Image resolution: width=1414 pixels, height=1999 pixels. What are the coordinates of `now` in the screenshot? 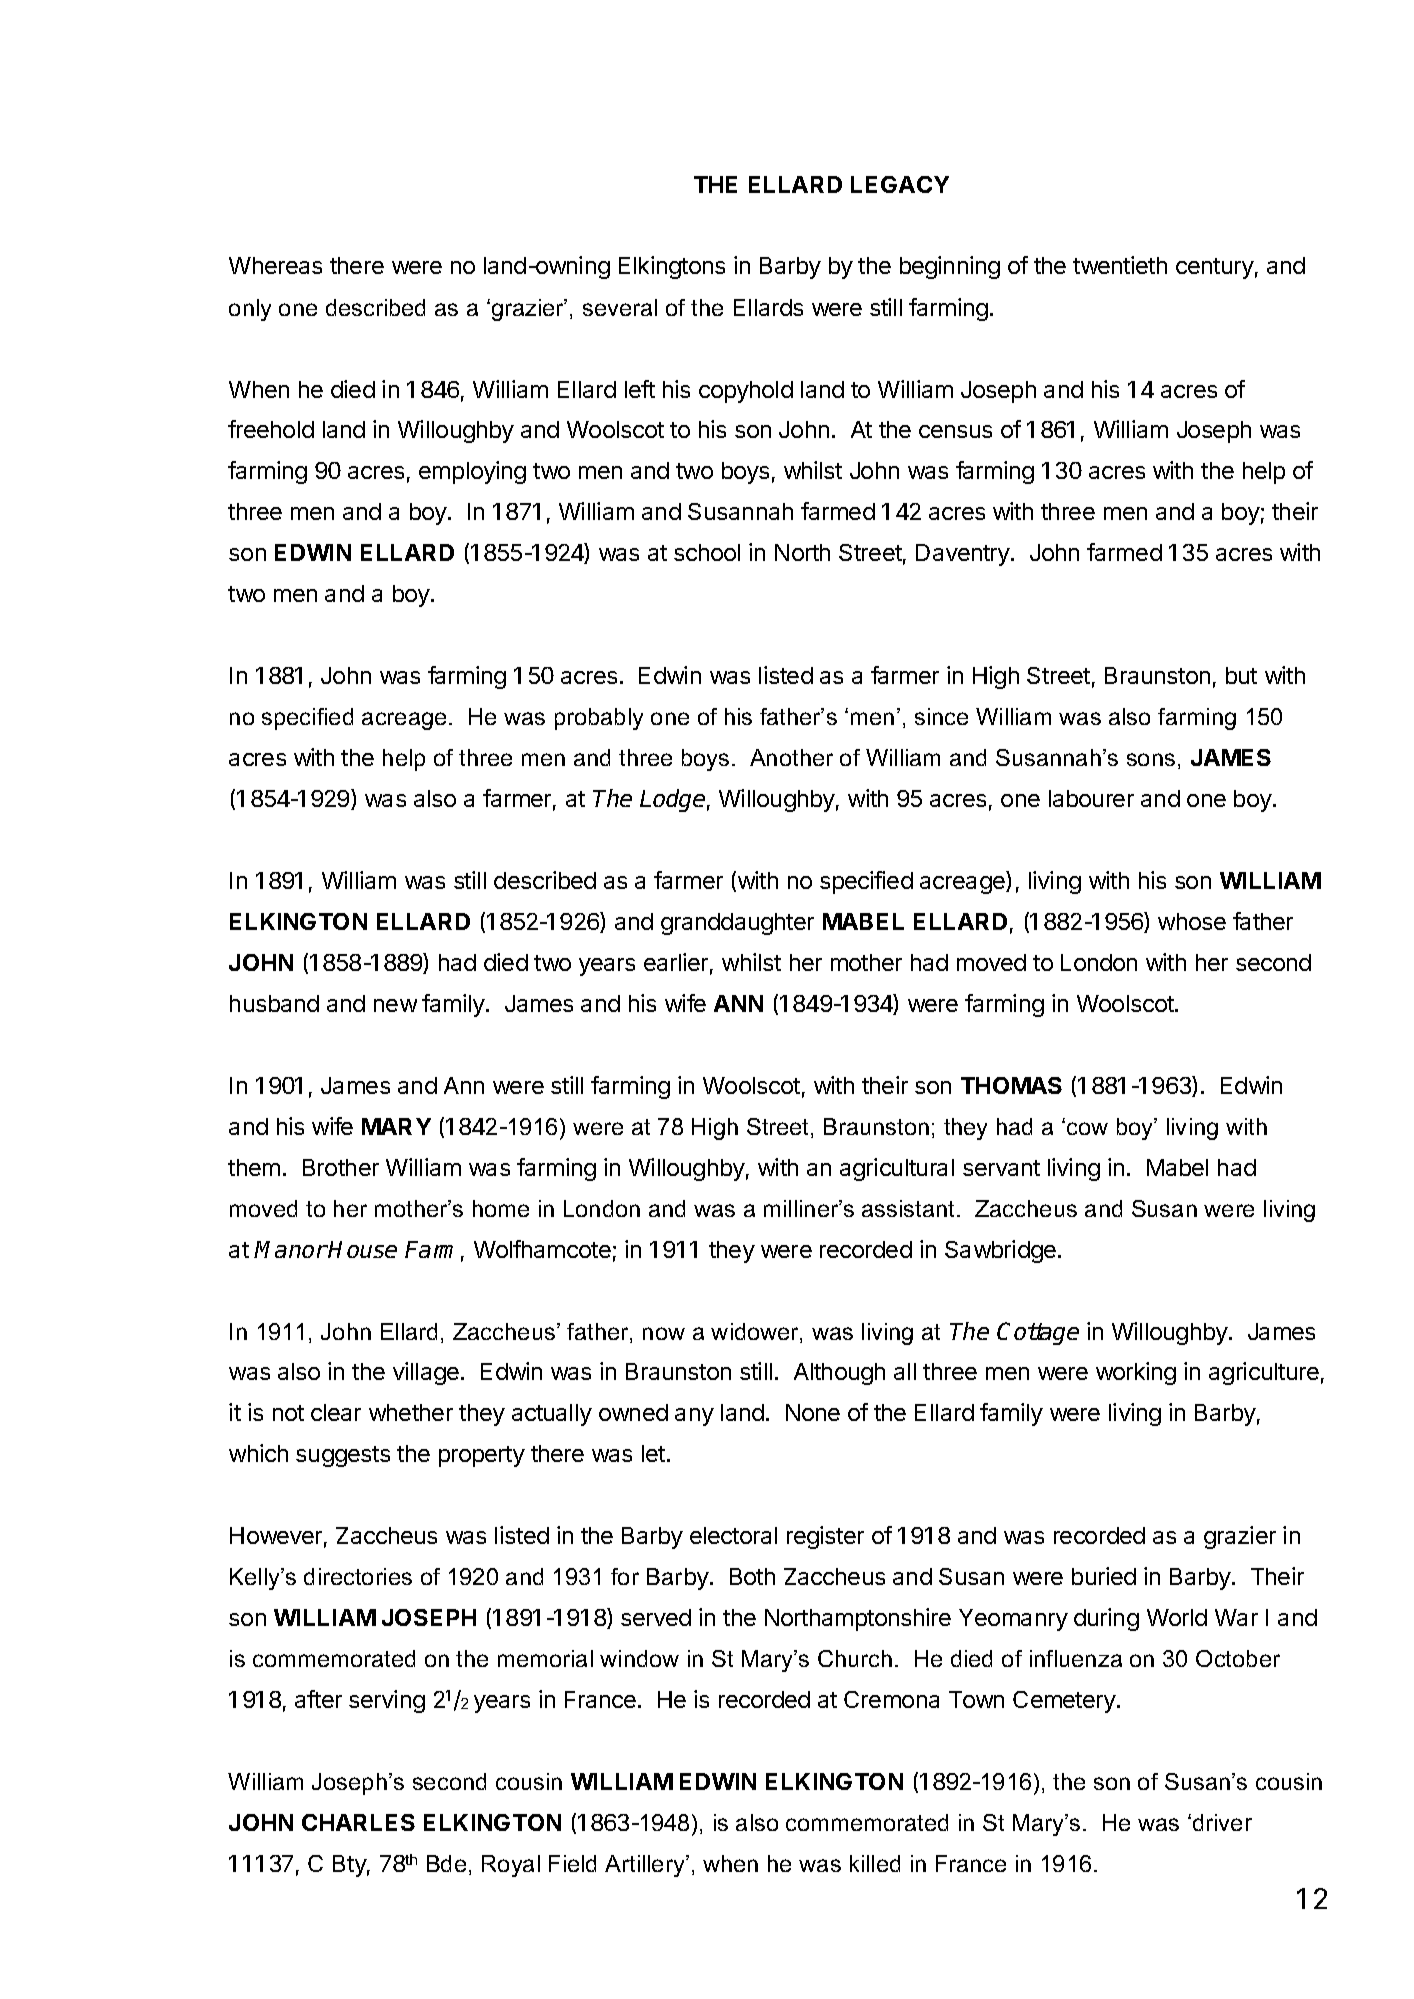 It's located at (664, 1333).
